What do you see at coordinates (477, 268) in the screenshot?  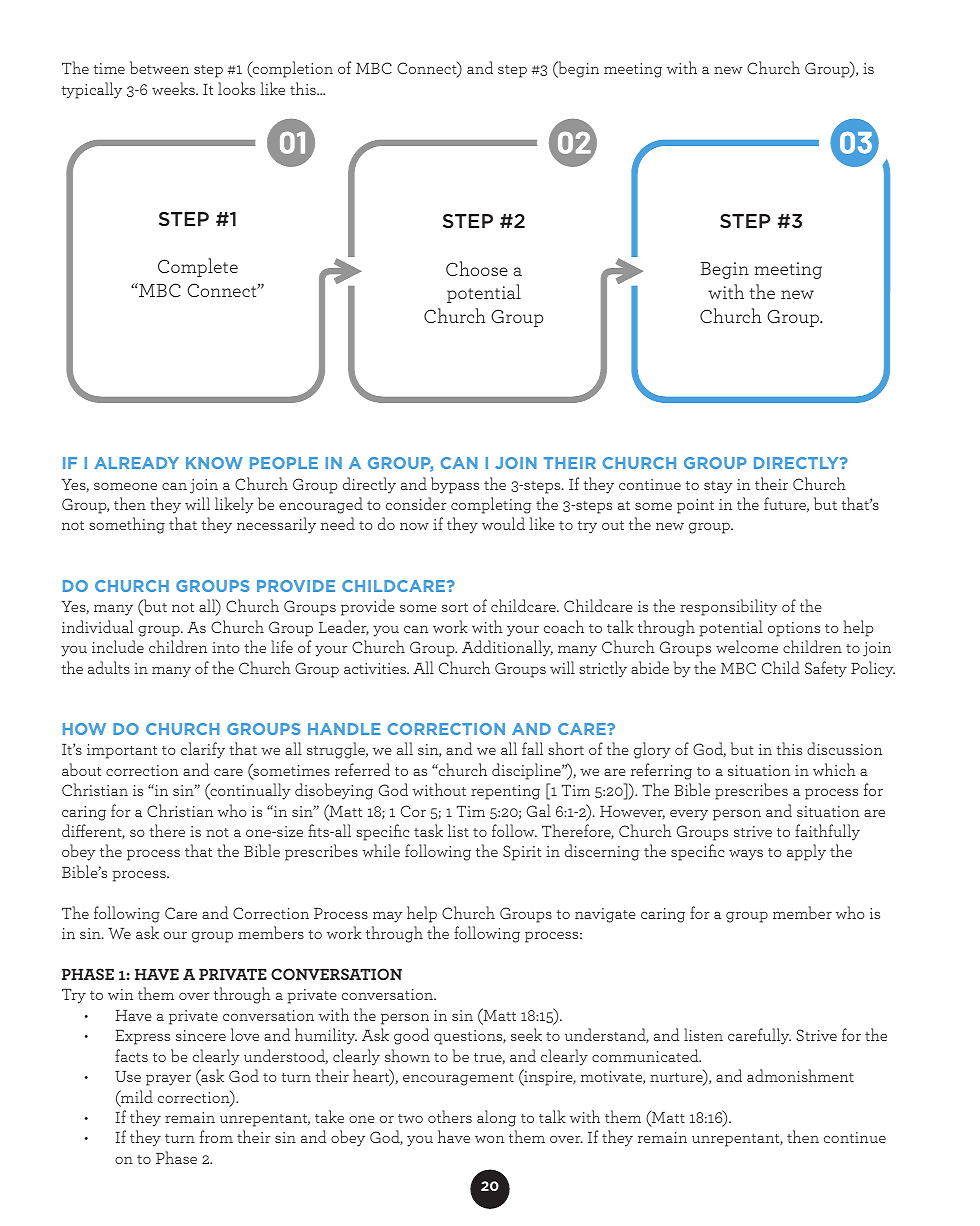 I see `Choose` at bounding box center [477, 268].
